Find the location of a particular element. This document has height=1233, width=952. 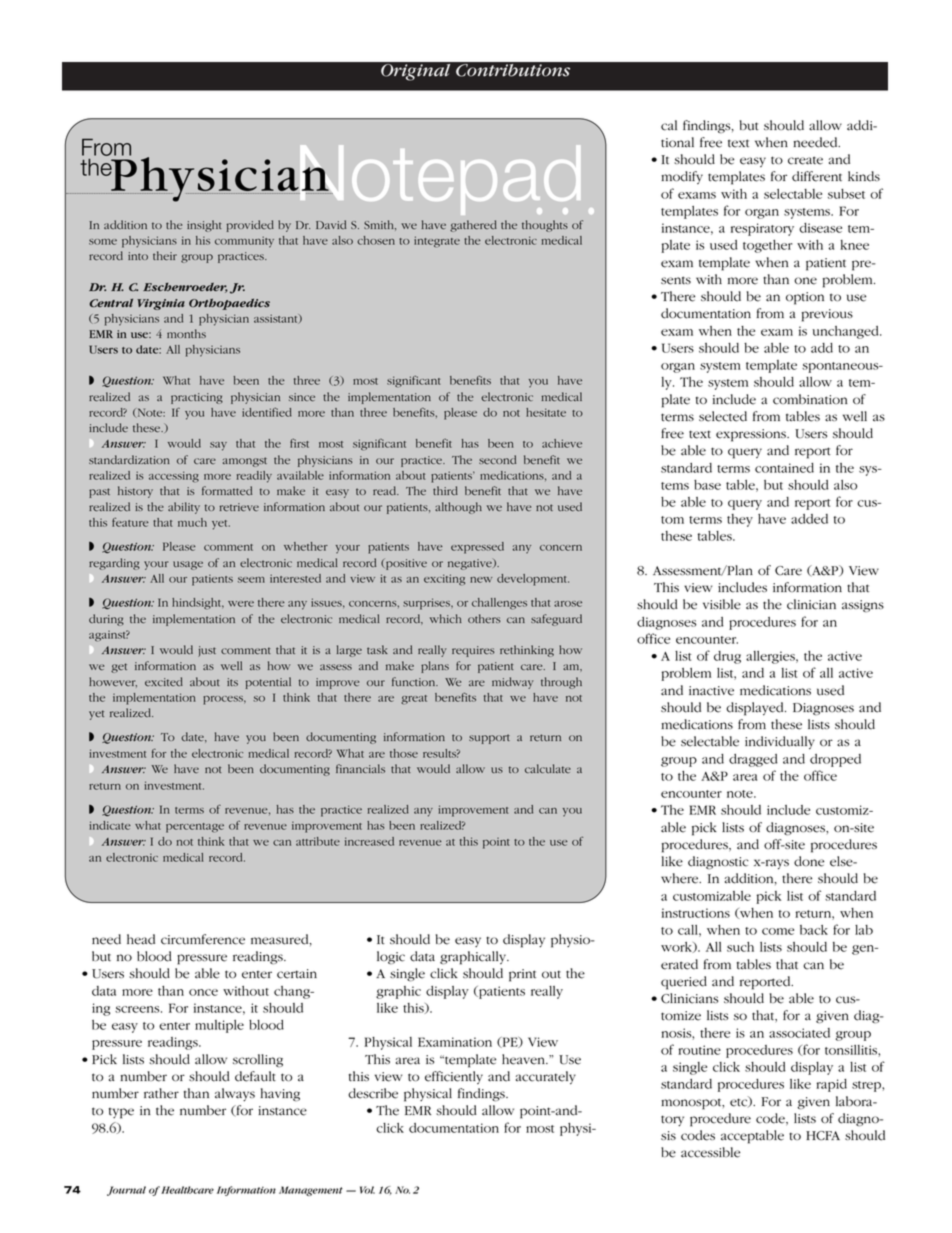

different is located at coordinates (817, 176).
